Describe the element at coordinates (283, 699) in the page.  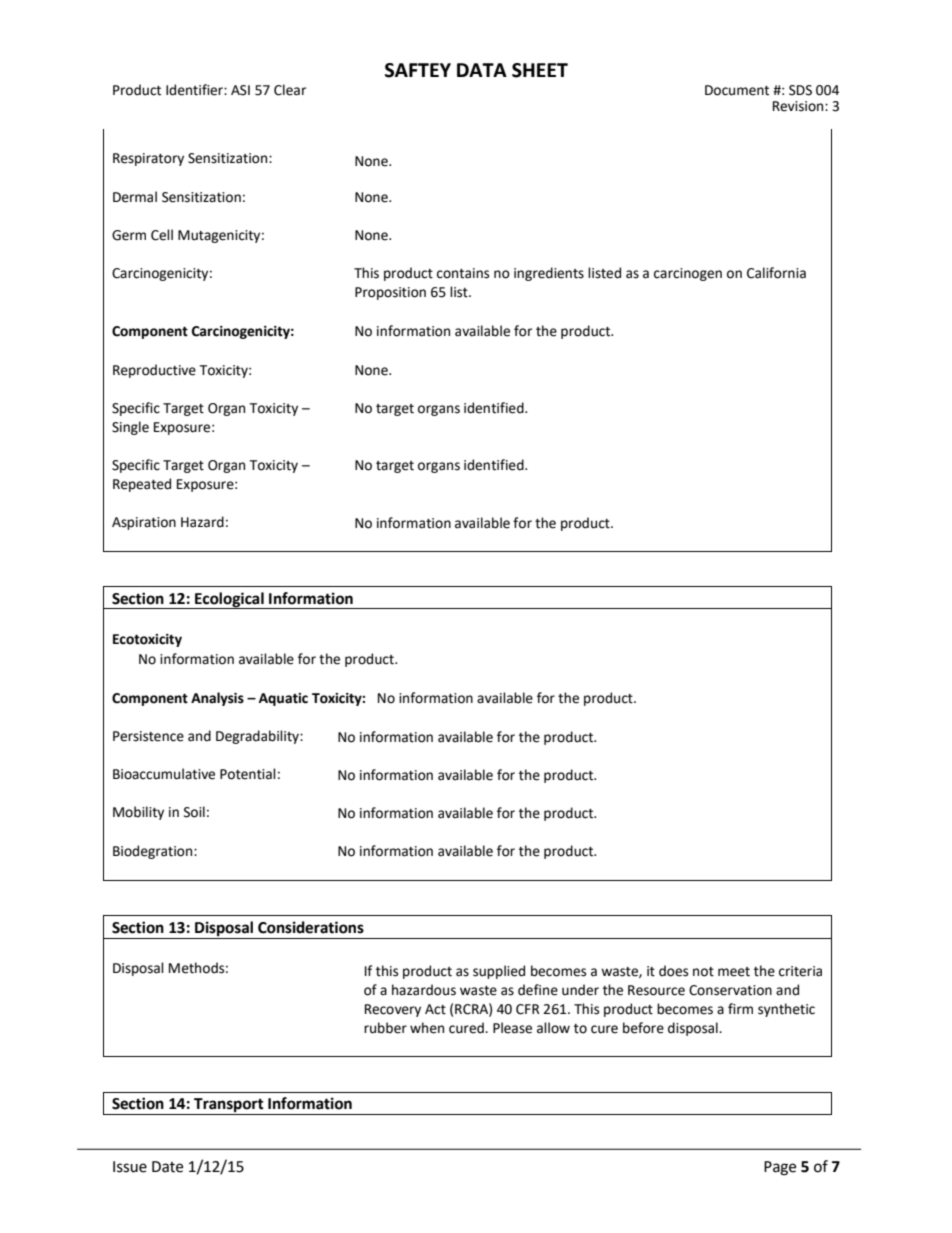
I see `Aquatic` at that location.
